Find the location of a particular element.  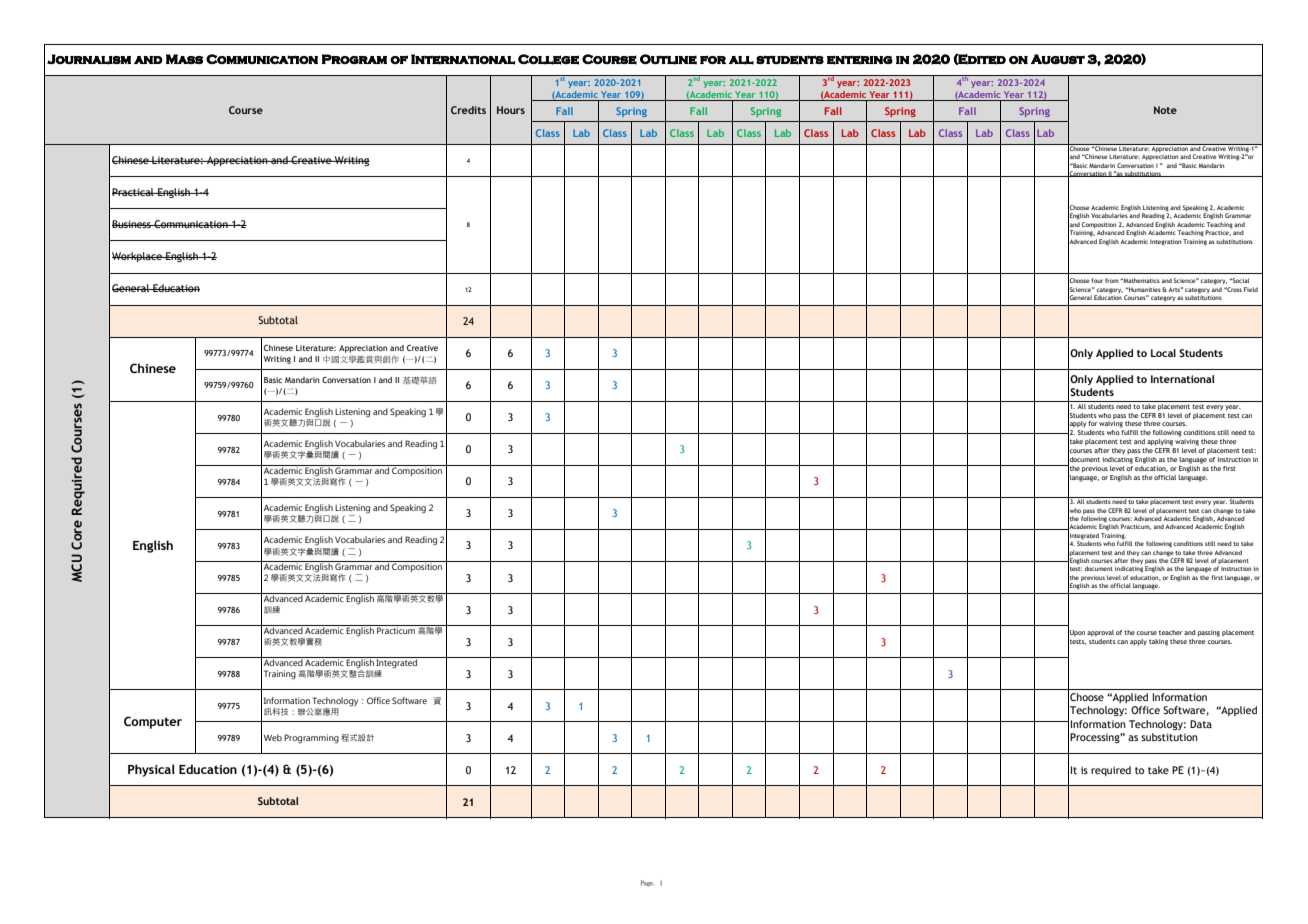

Computer is located at coordinates (153, 722).
